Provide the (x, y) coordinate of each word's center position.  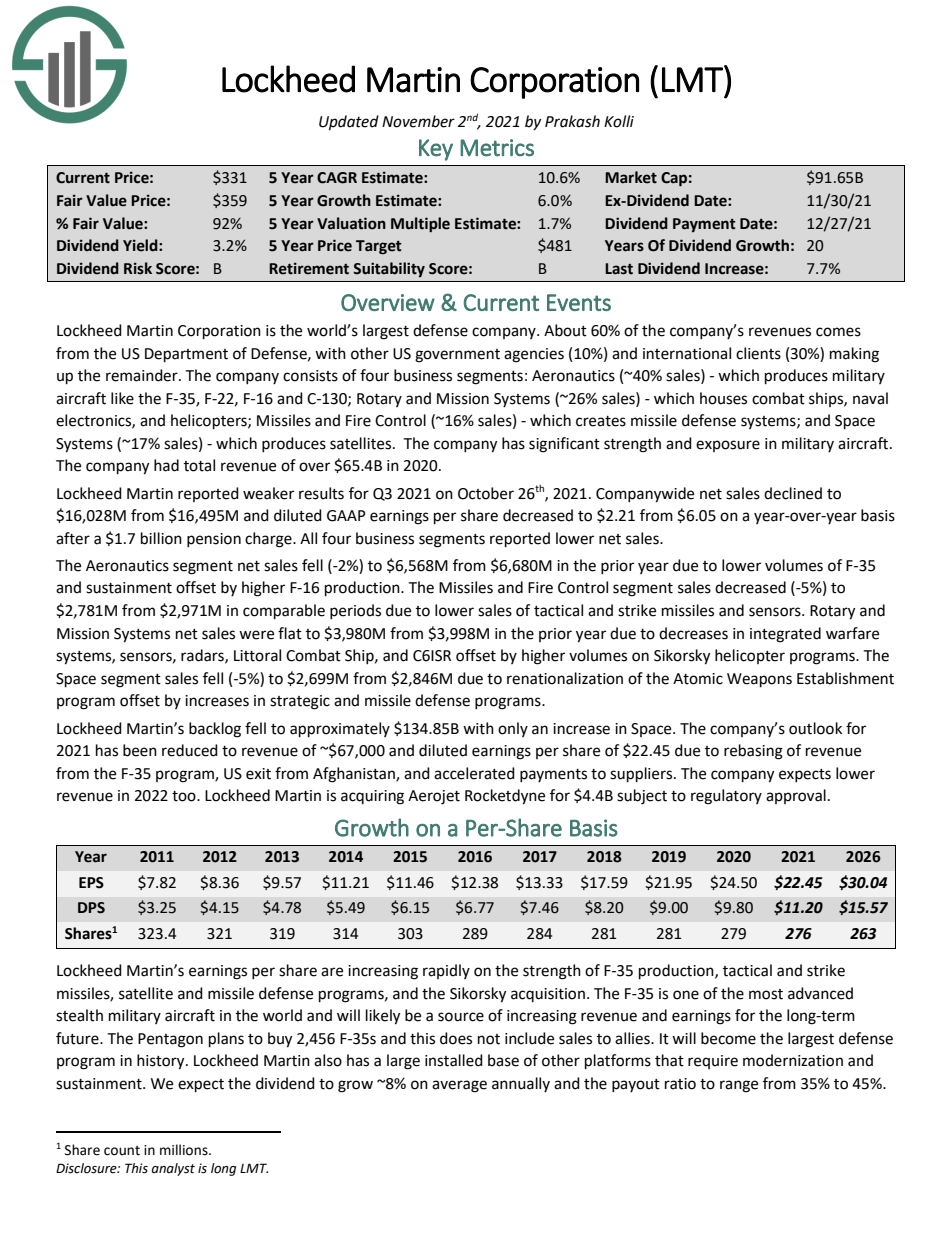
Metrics (497, 148)
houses (723, 398)
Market (631, 177)
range (739, 1086)
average (459, 1086)
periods (355, 611)
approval (796, 796)
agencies (534, 355)
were (256, 635)
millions (185, 1150)
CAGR (337, 178)
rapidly (446, 971)
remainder (143, 375)
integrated (785, 635)
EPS (91, 883)
